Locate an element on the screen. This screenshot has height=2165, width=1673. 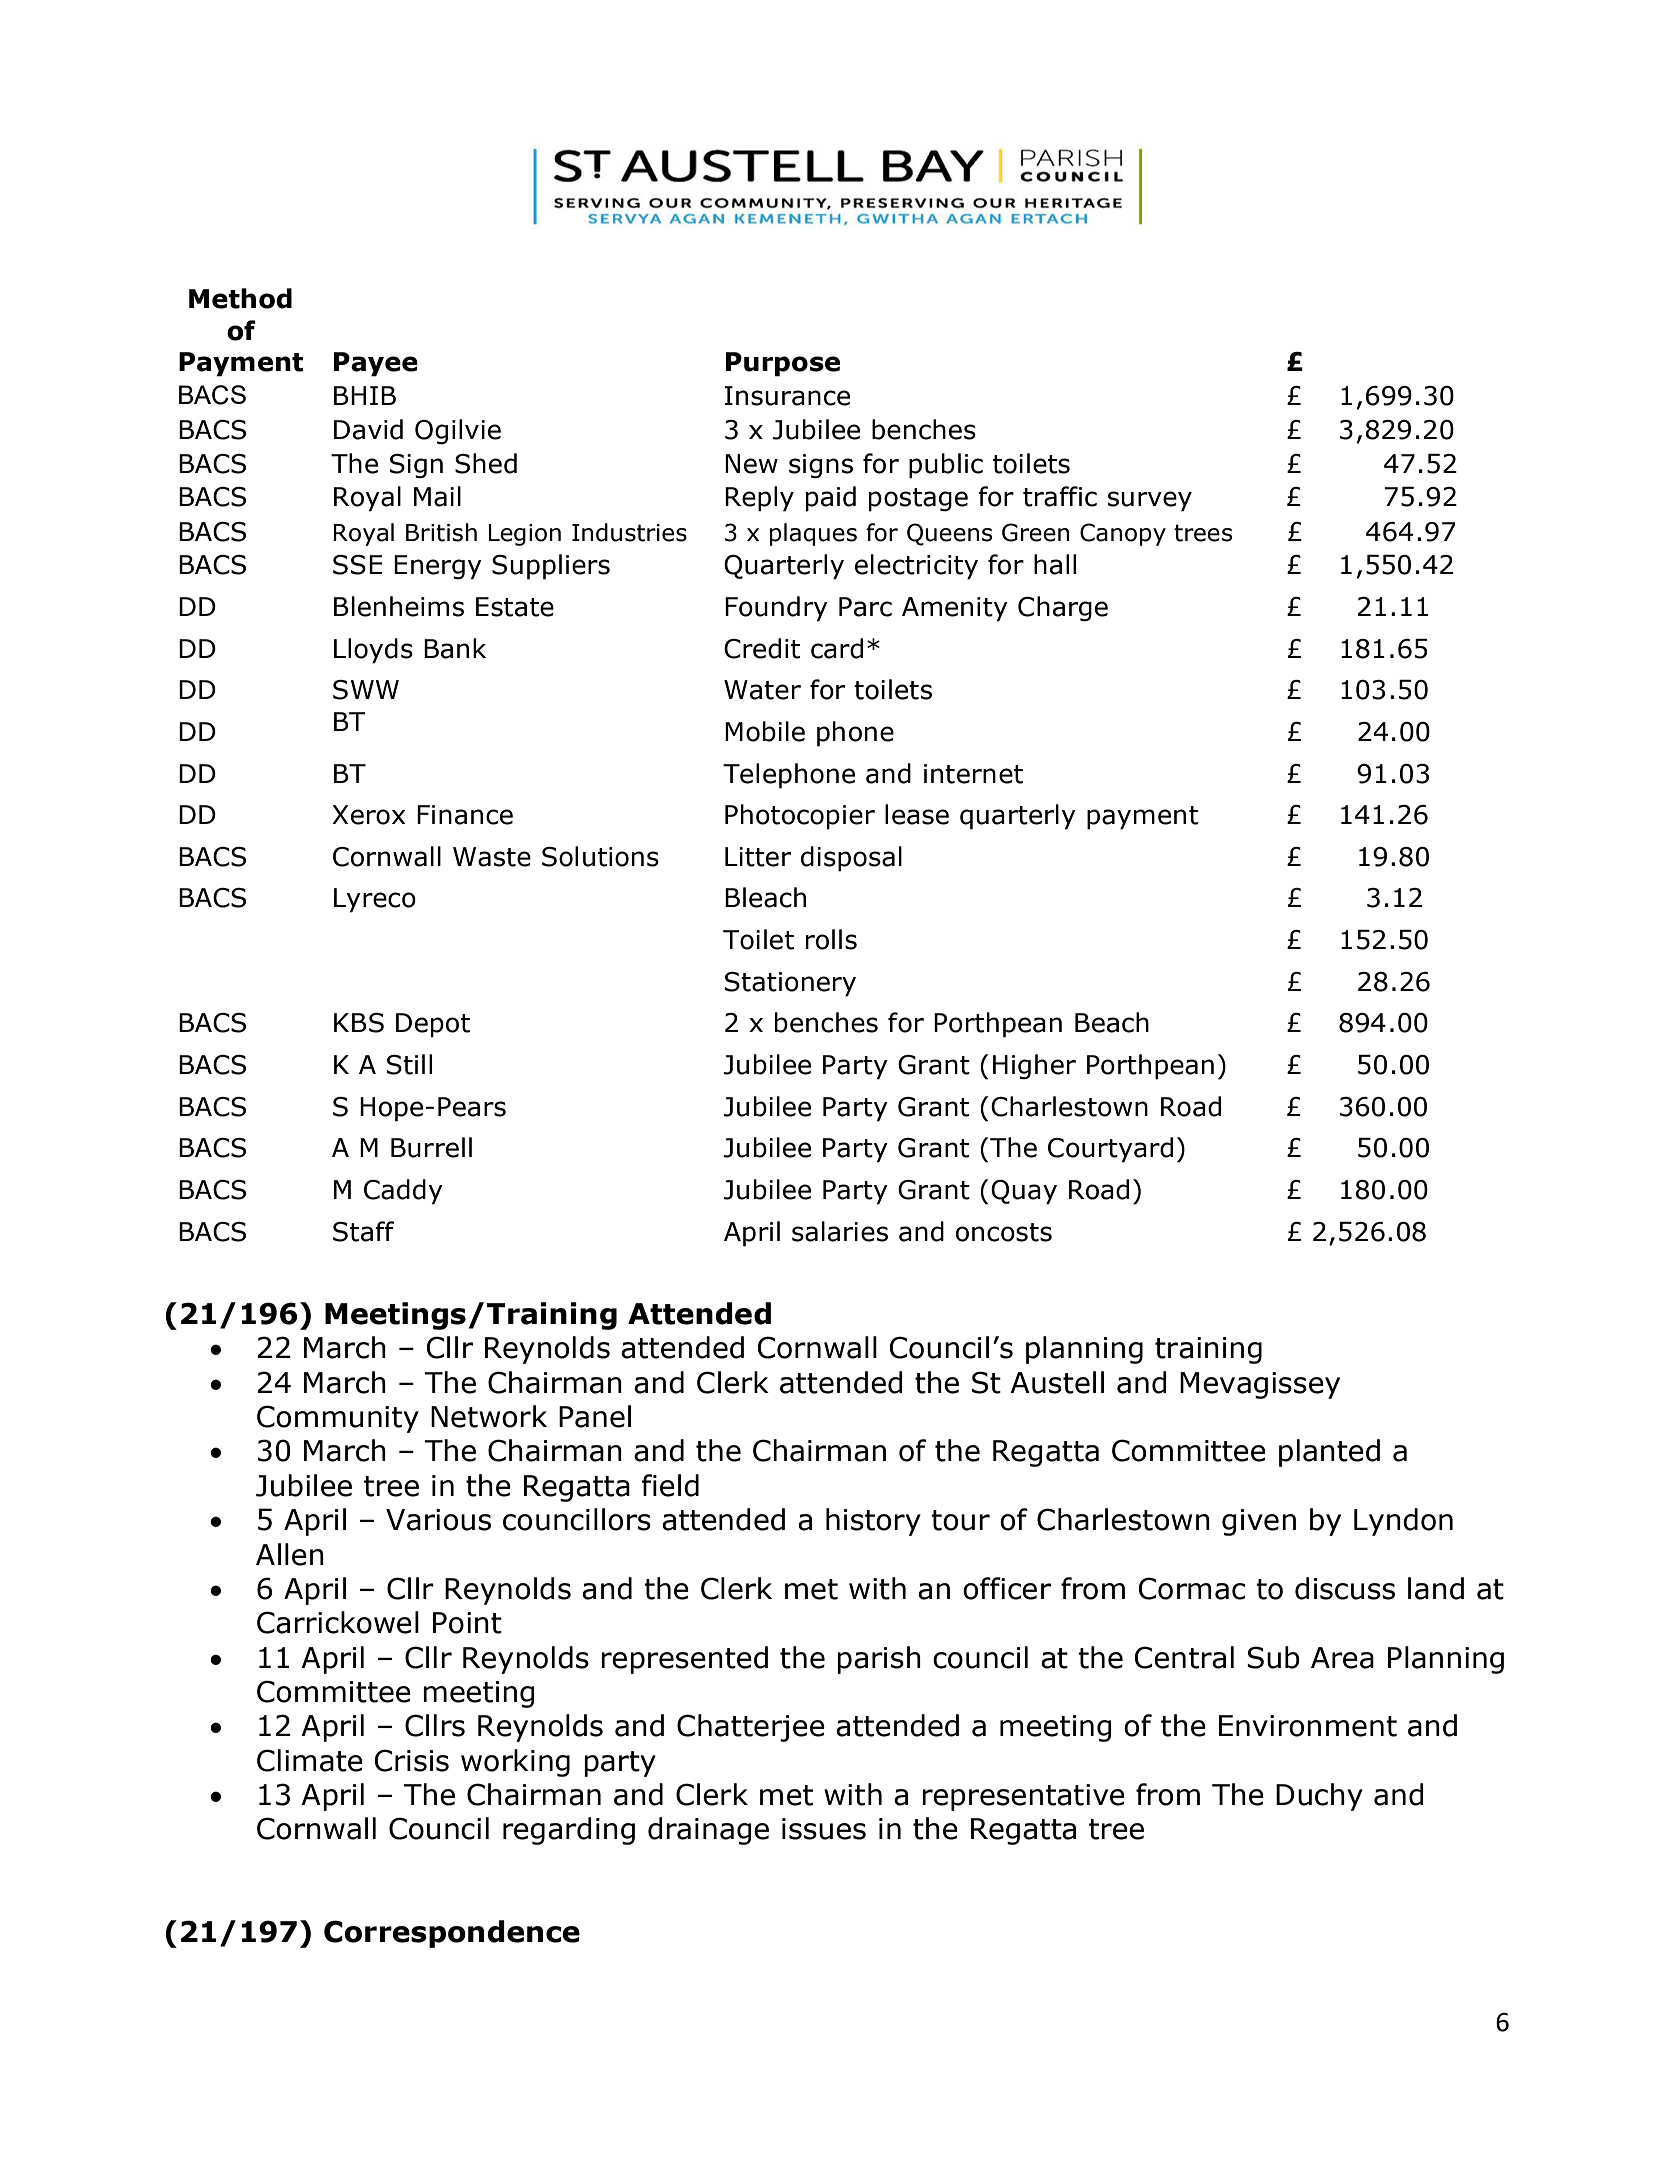
planted is located at coordinates (1329, 1453).
